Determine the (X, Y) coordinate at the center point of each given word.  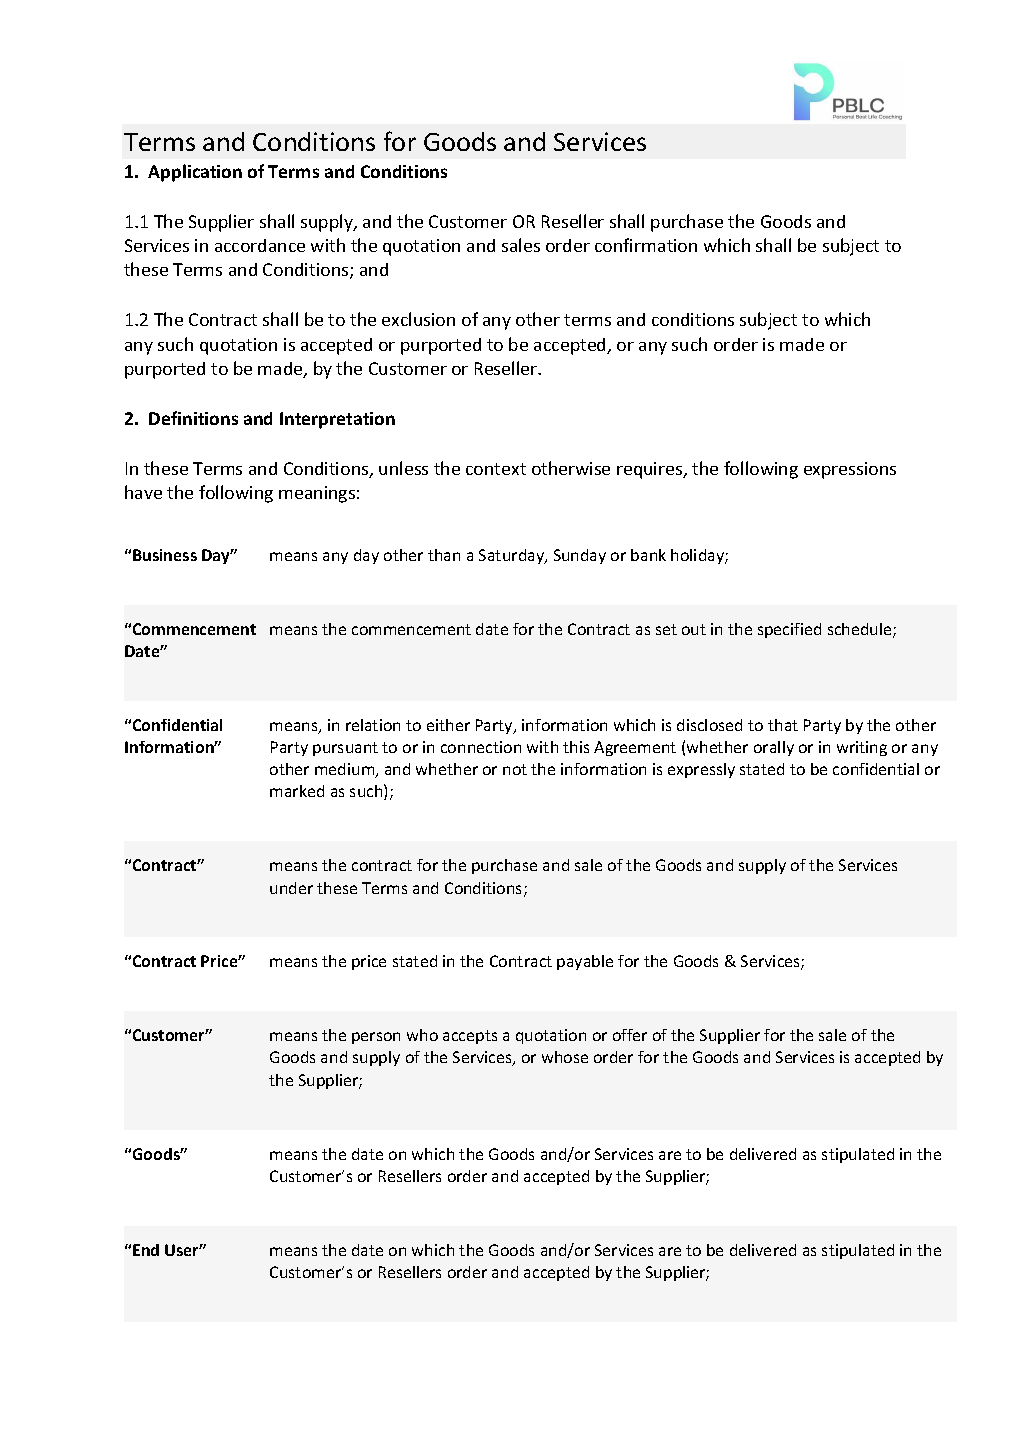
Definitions (193, 418)
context (496, 469)
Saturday (512, 556)
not (515, 769)
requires (651, 470)
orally (774, 748)
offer (630, 1035)
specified (789, 630)
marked (297, 791)
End (146, 1250)
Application (195, 173)
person (376, 1038)
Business (165, 555)
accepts (470, 1037)
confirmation (646, 245)
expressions (850, 470)
